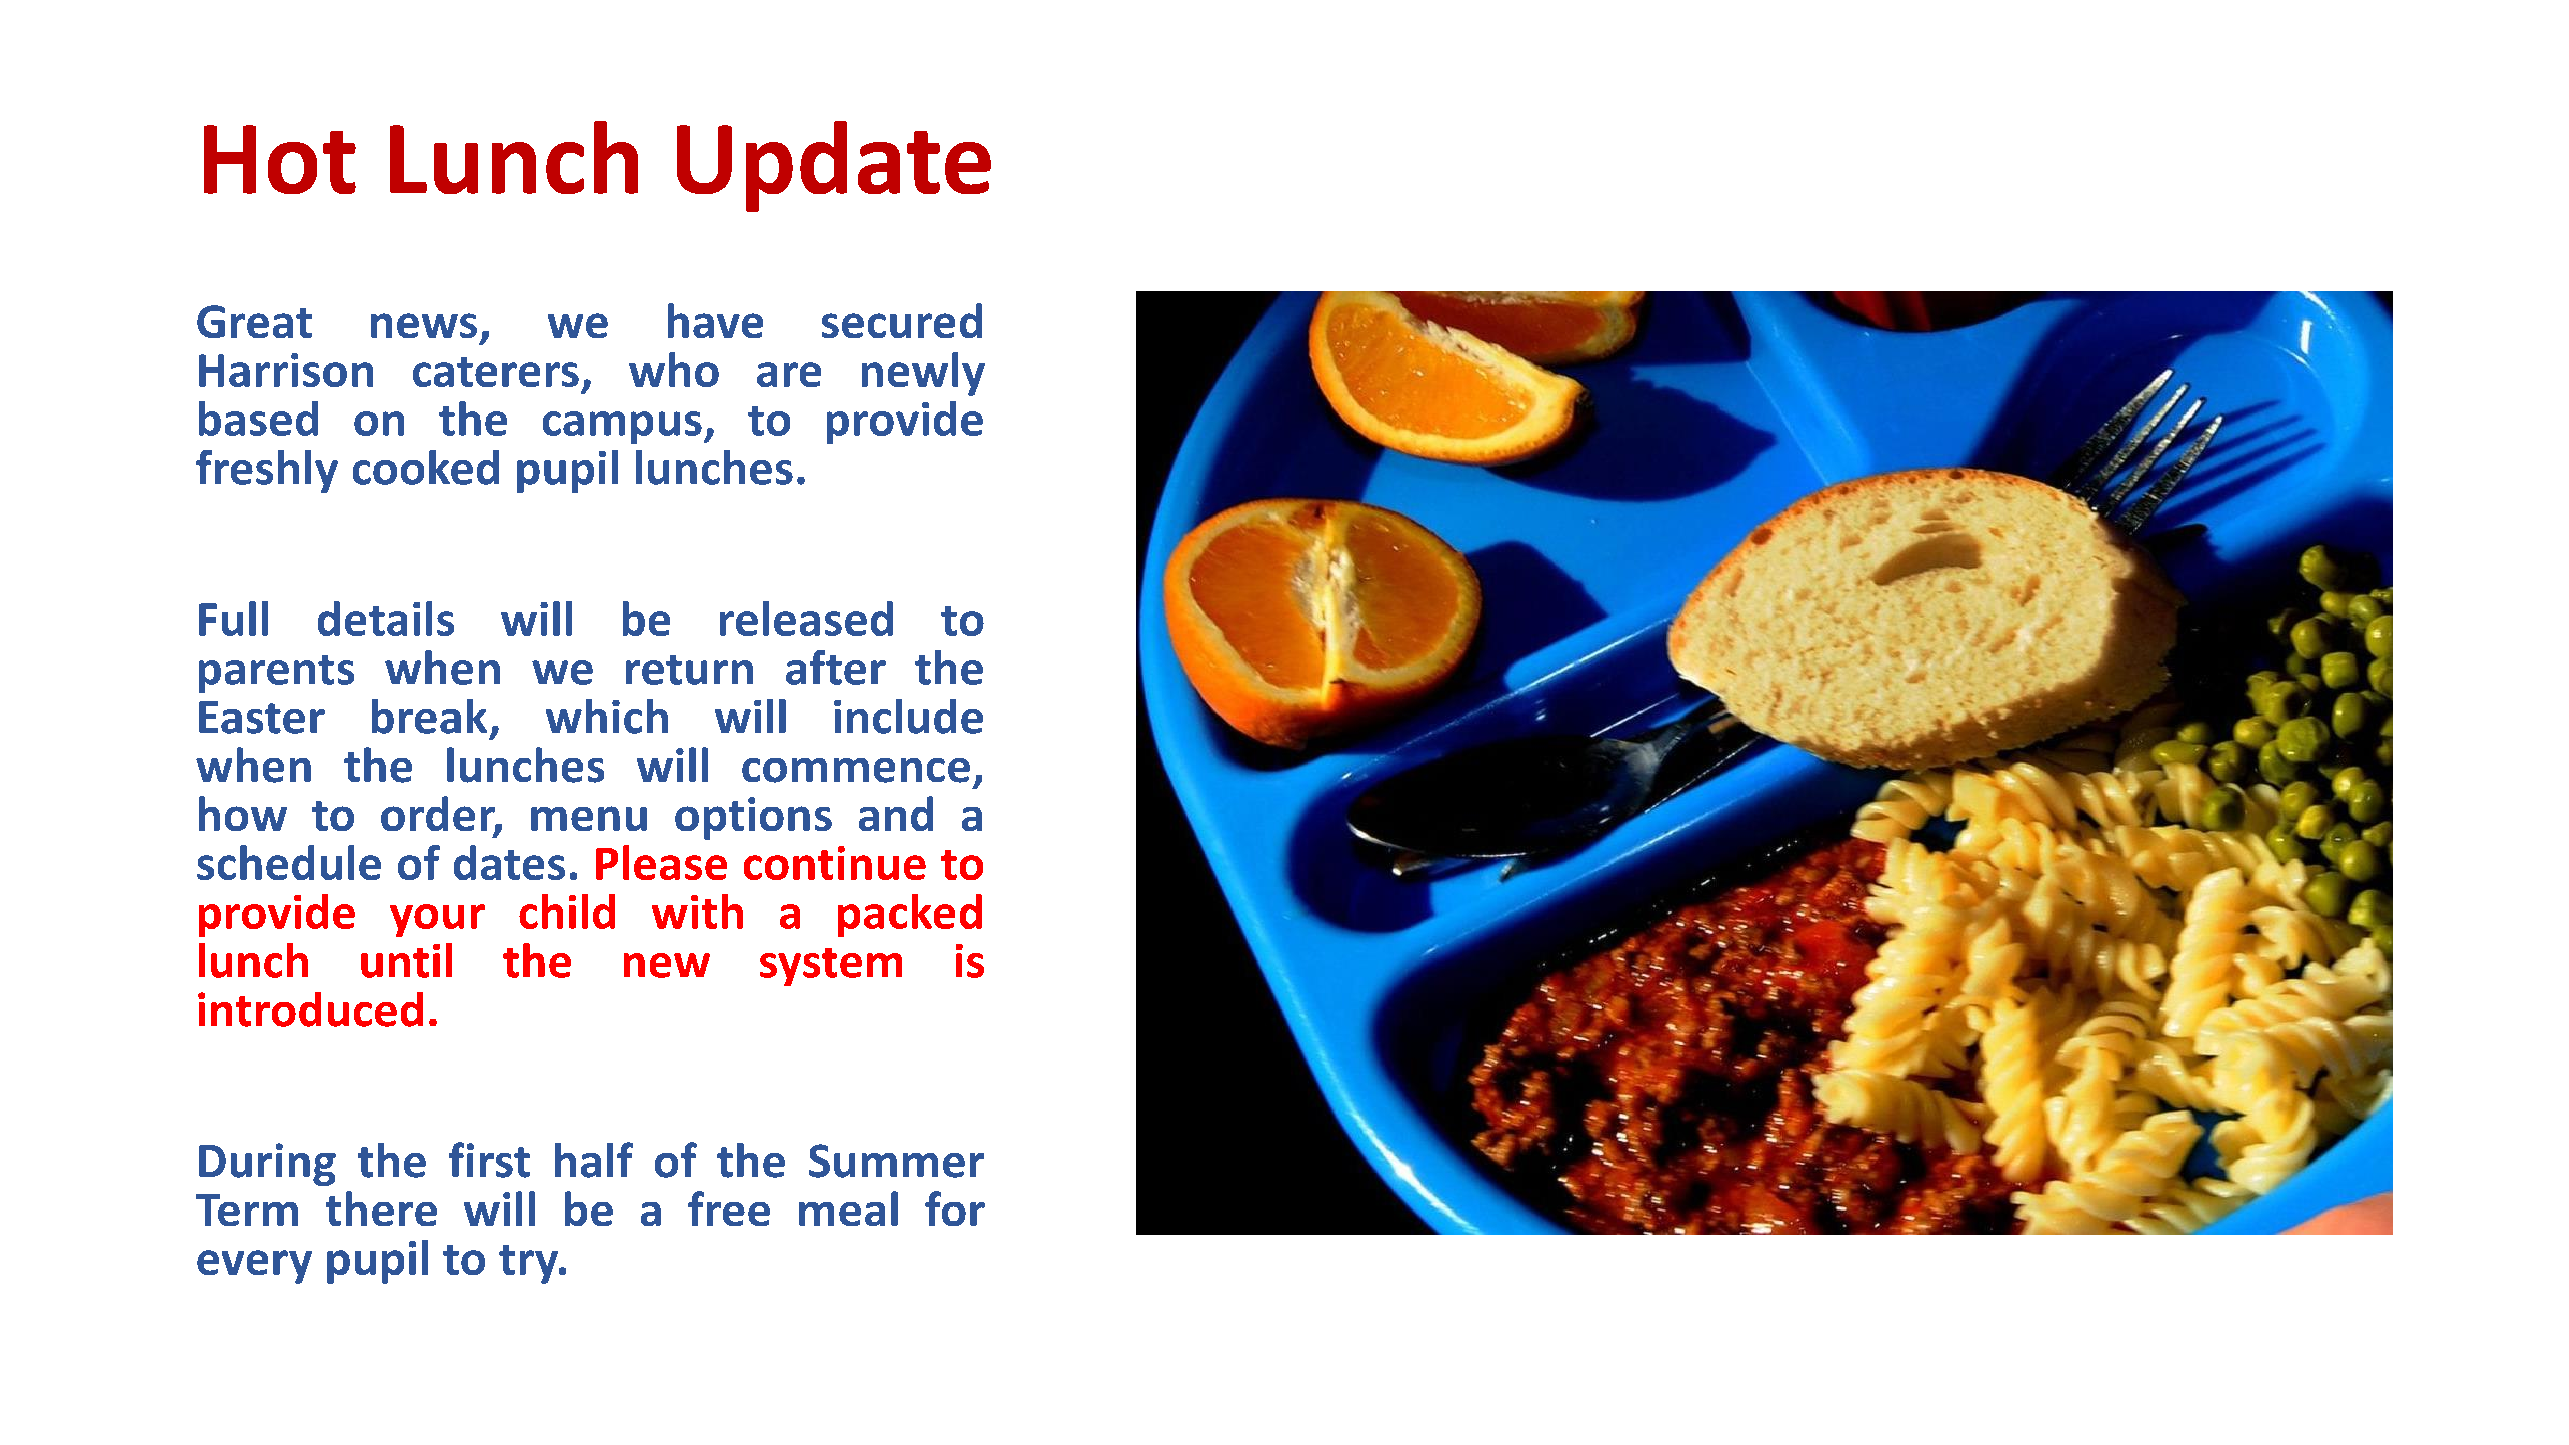  I want to click on there, so click(381, 1208).
